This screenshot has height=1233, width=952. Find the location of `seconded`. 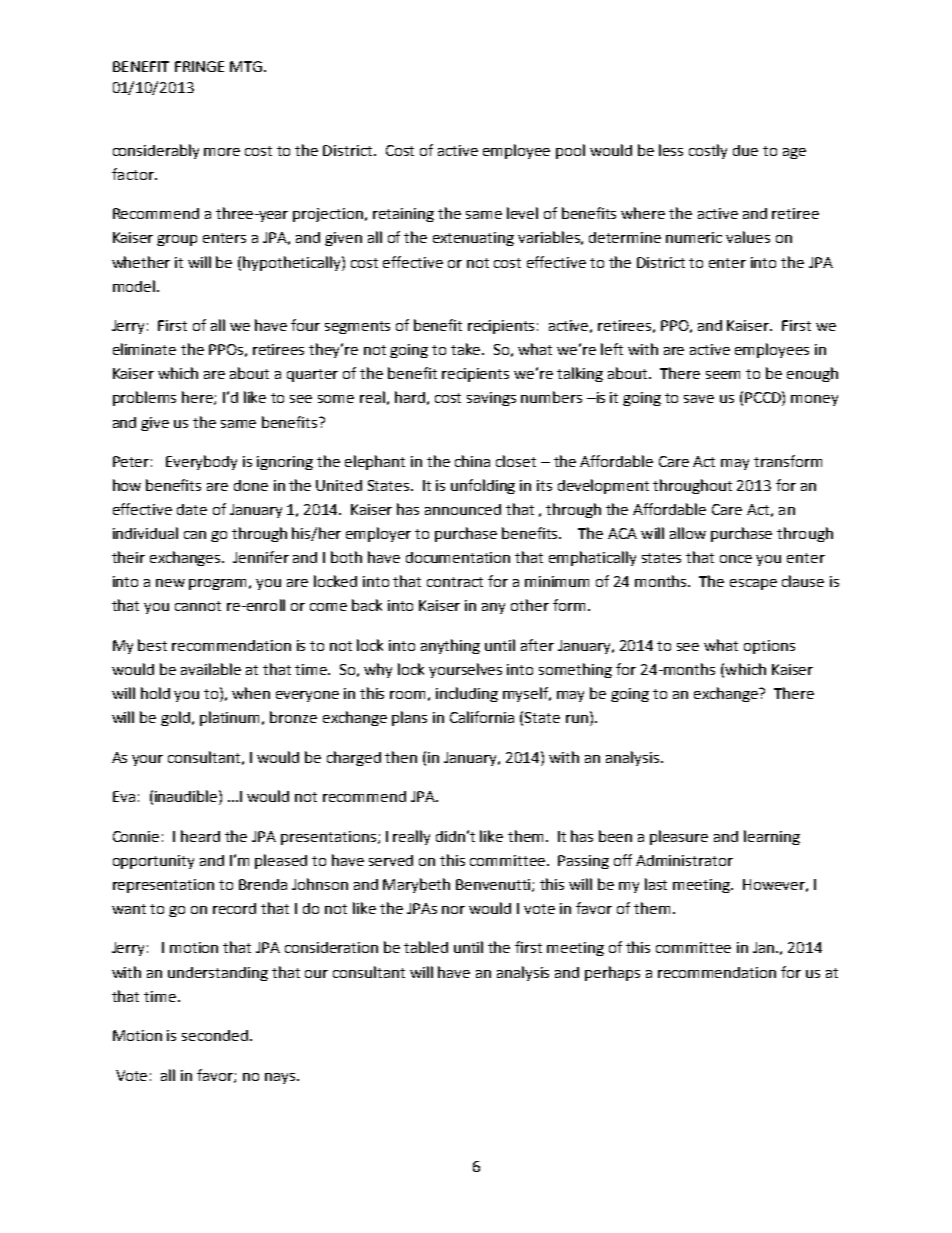

seconded is located at coordinates (215, 1035).
